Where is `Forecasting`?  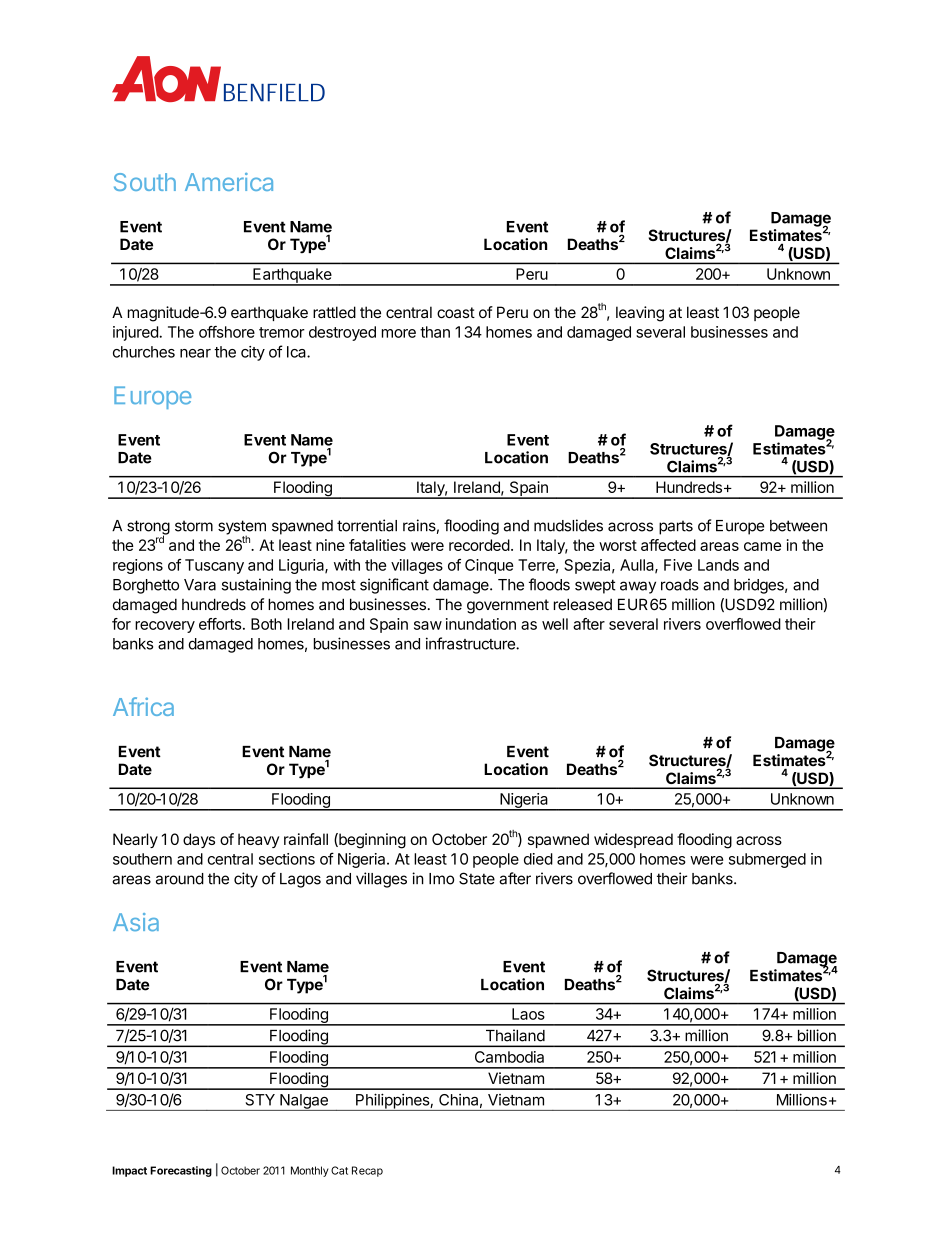
Forecasting is located at coordinates (181, 1171).
